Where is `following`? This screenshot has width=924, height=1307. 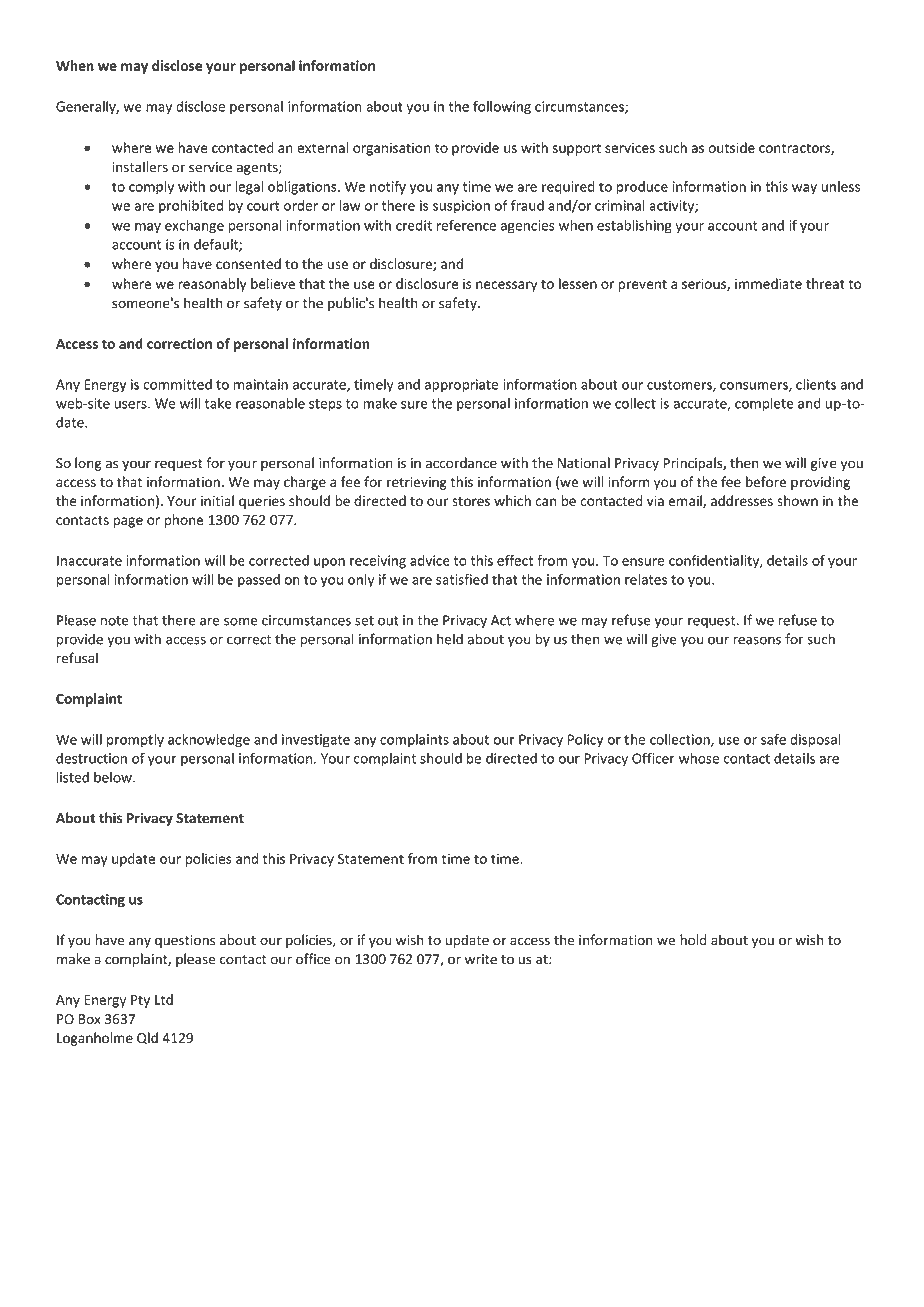
following is located at coordinates (502, 108).
